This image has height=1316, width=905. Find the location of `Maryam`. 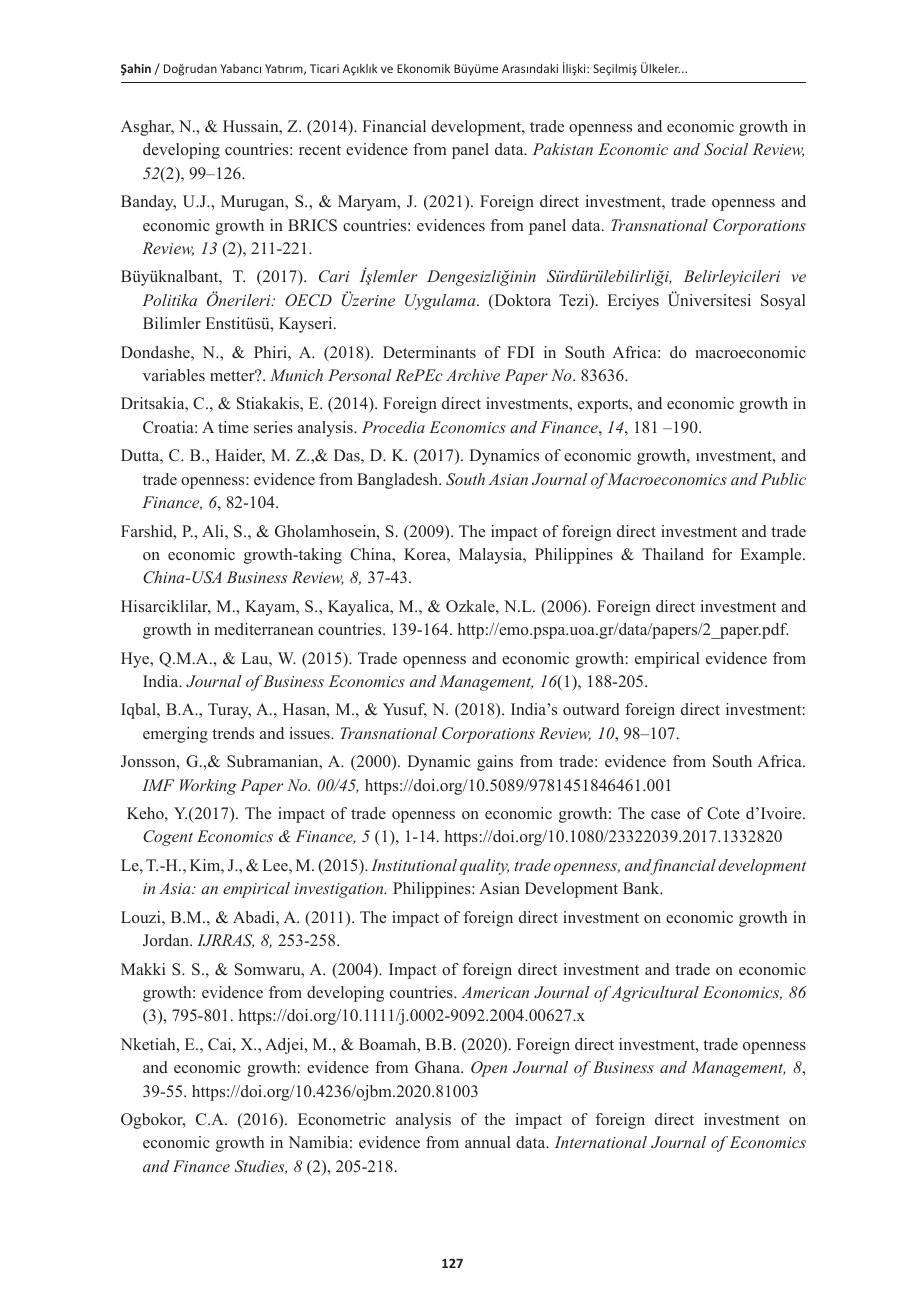

Maryam is located at coordinates (368, 203).
